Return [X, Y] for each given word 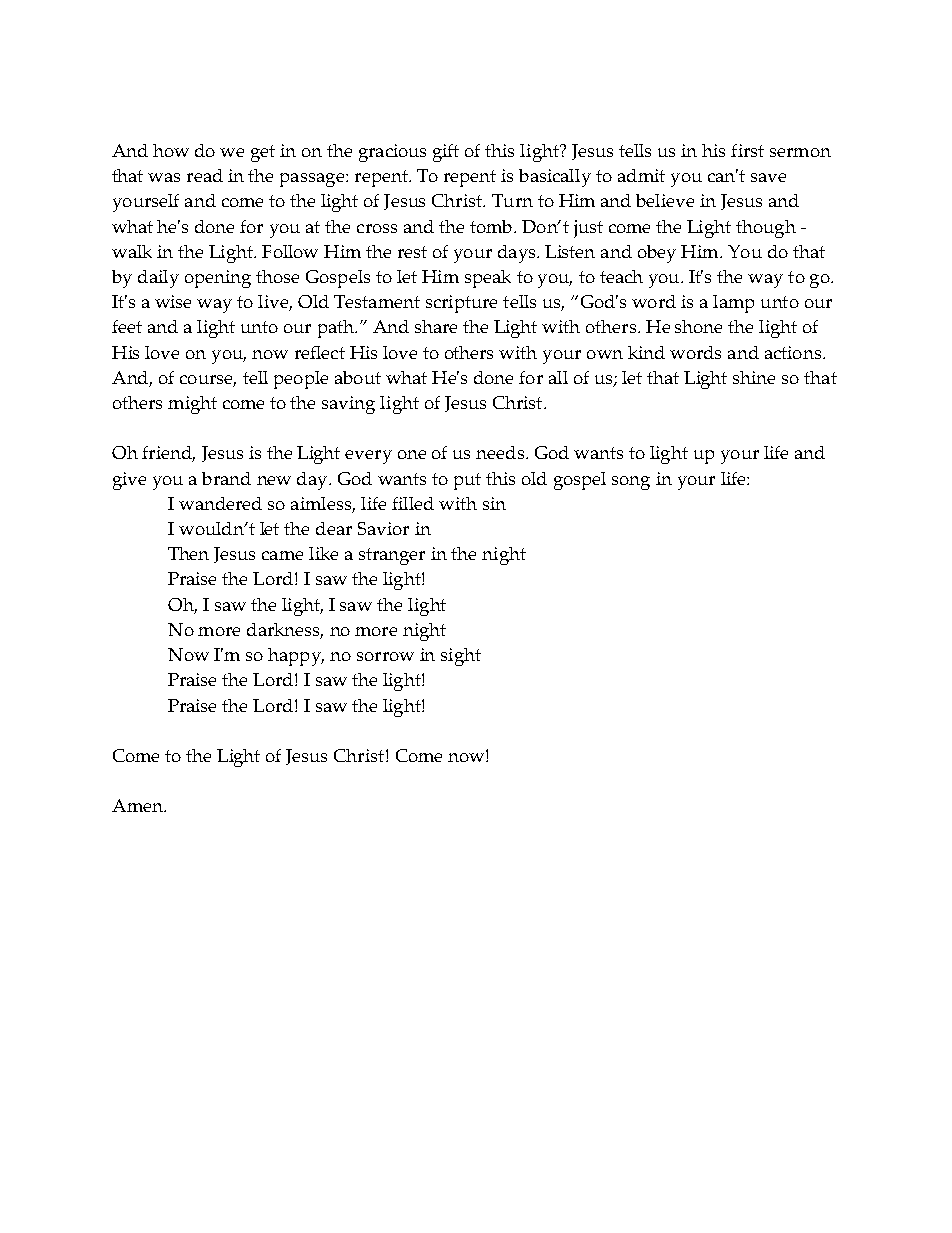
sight [461, 657]
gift [446, 153]
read [205, 175]
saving [348, 405]
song [631, 483]
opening [218, 279]
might [192, 405]
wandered [220, 503]
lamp [733, 304]
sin [494, 503]
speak [488, 279]
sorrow [385, 656]
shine [754, 377]
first [747, 150]
